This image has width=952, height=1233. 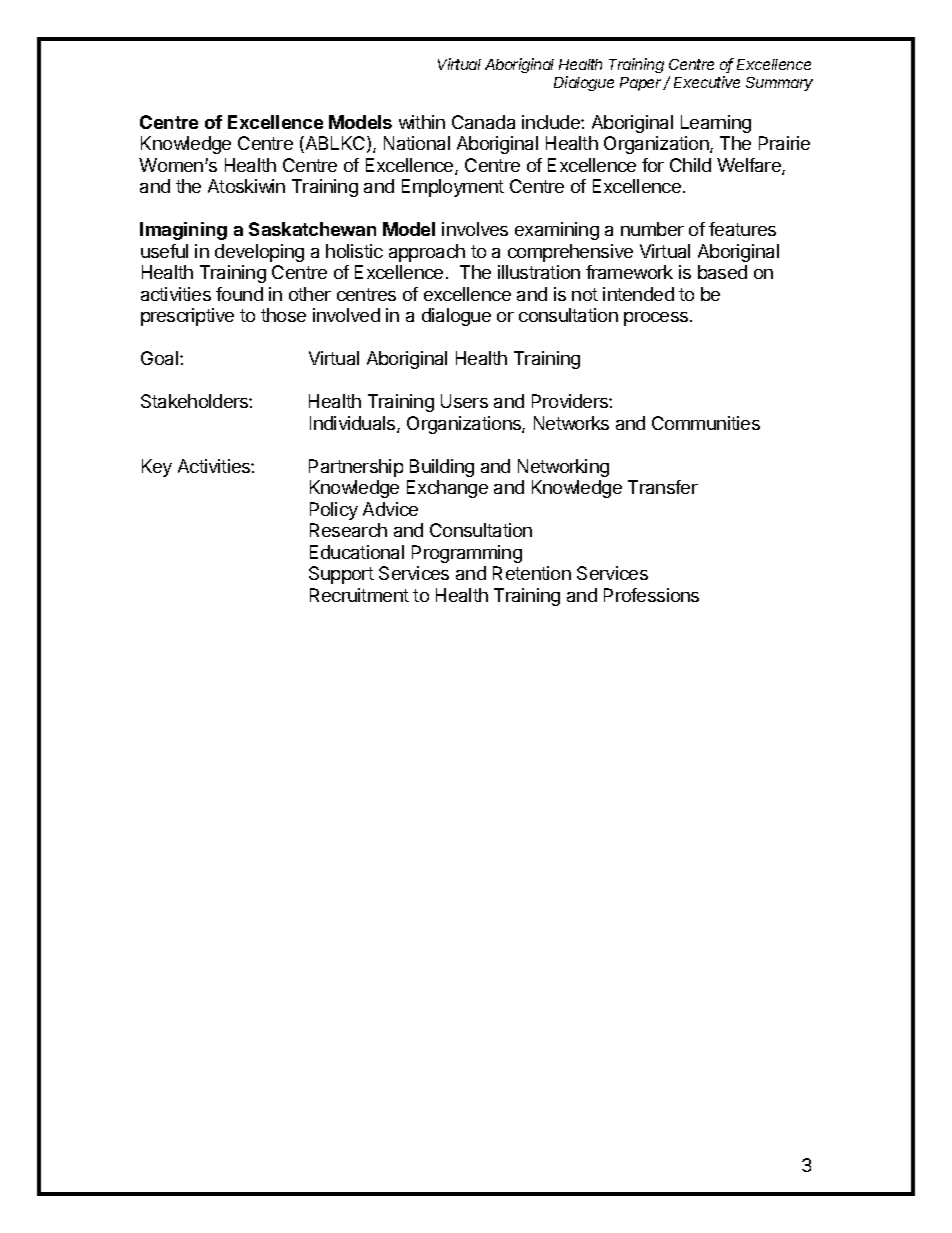 What do you see at coordinates (422, 122) in the image?
I see `within` at bounding box center [422, 122].
